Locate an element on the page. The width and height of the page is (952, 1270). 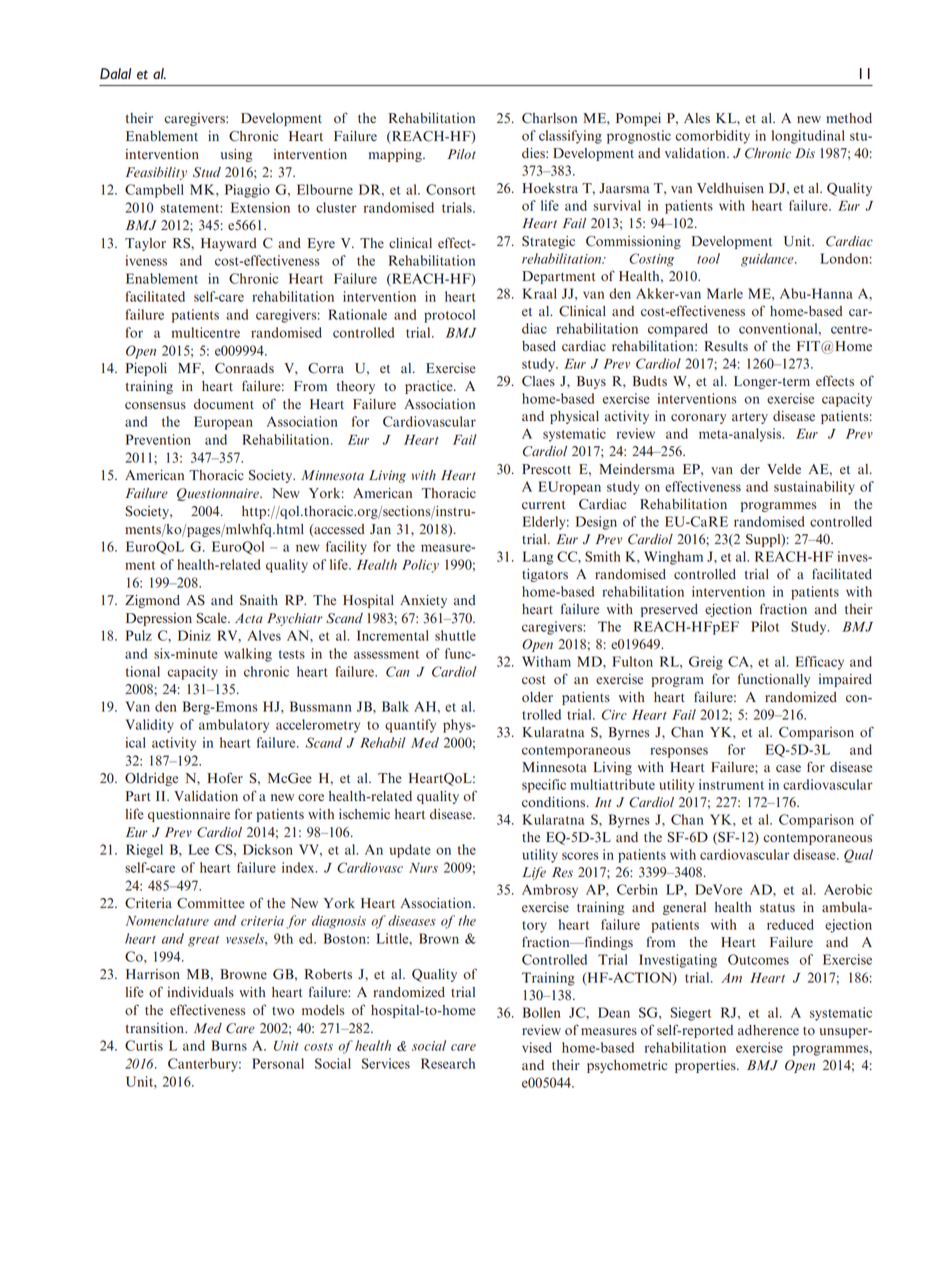
using is located at coordinates (236, 155).
